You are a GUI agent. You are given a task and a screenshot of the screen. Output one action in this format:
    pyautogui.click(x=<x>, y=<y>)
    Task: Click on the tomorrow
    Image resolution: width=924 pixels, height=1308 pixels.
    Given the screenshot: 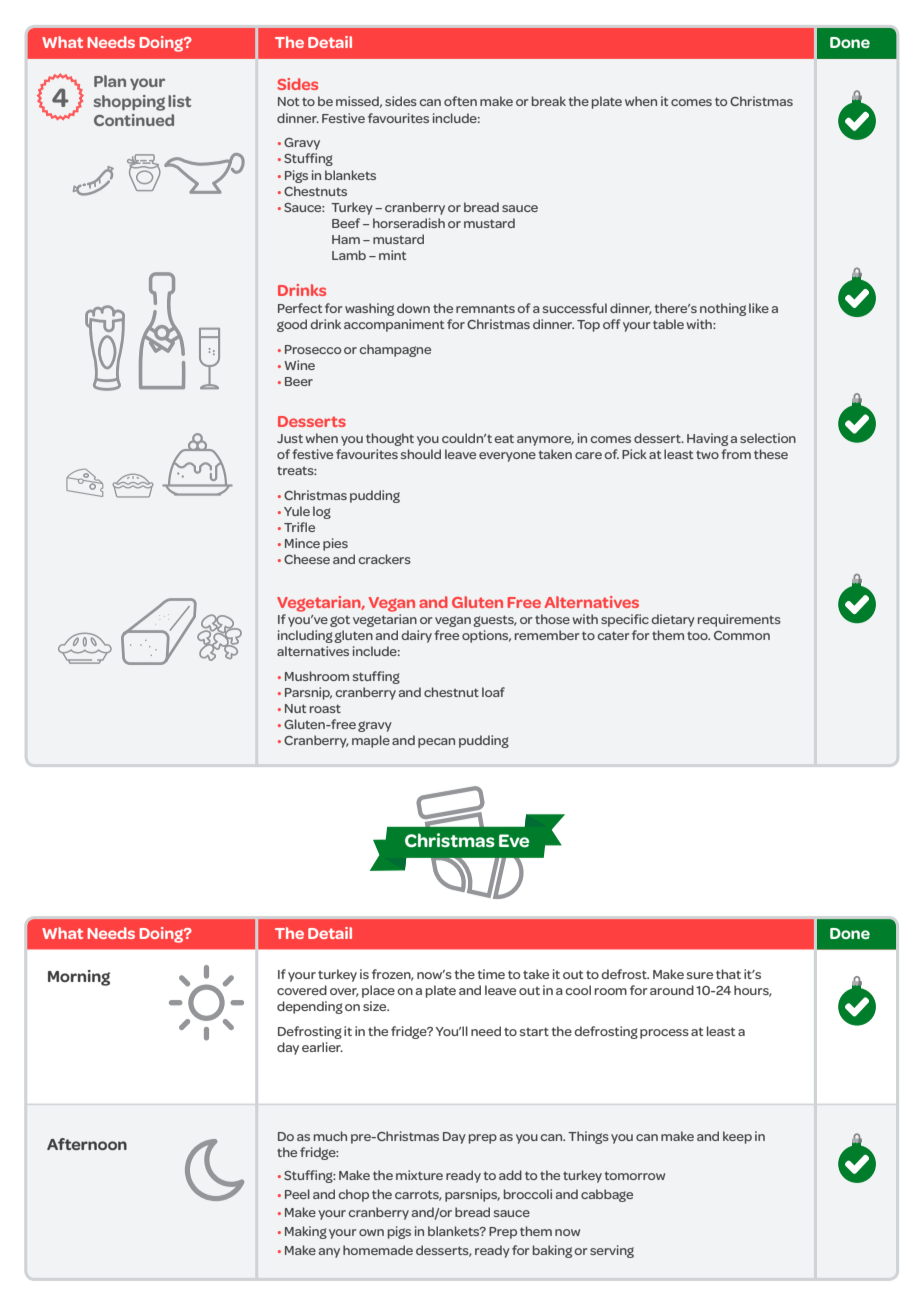 What is the action you would take?
    pyautogui.click(x=634, y=1175)
